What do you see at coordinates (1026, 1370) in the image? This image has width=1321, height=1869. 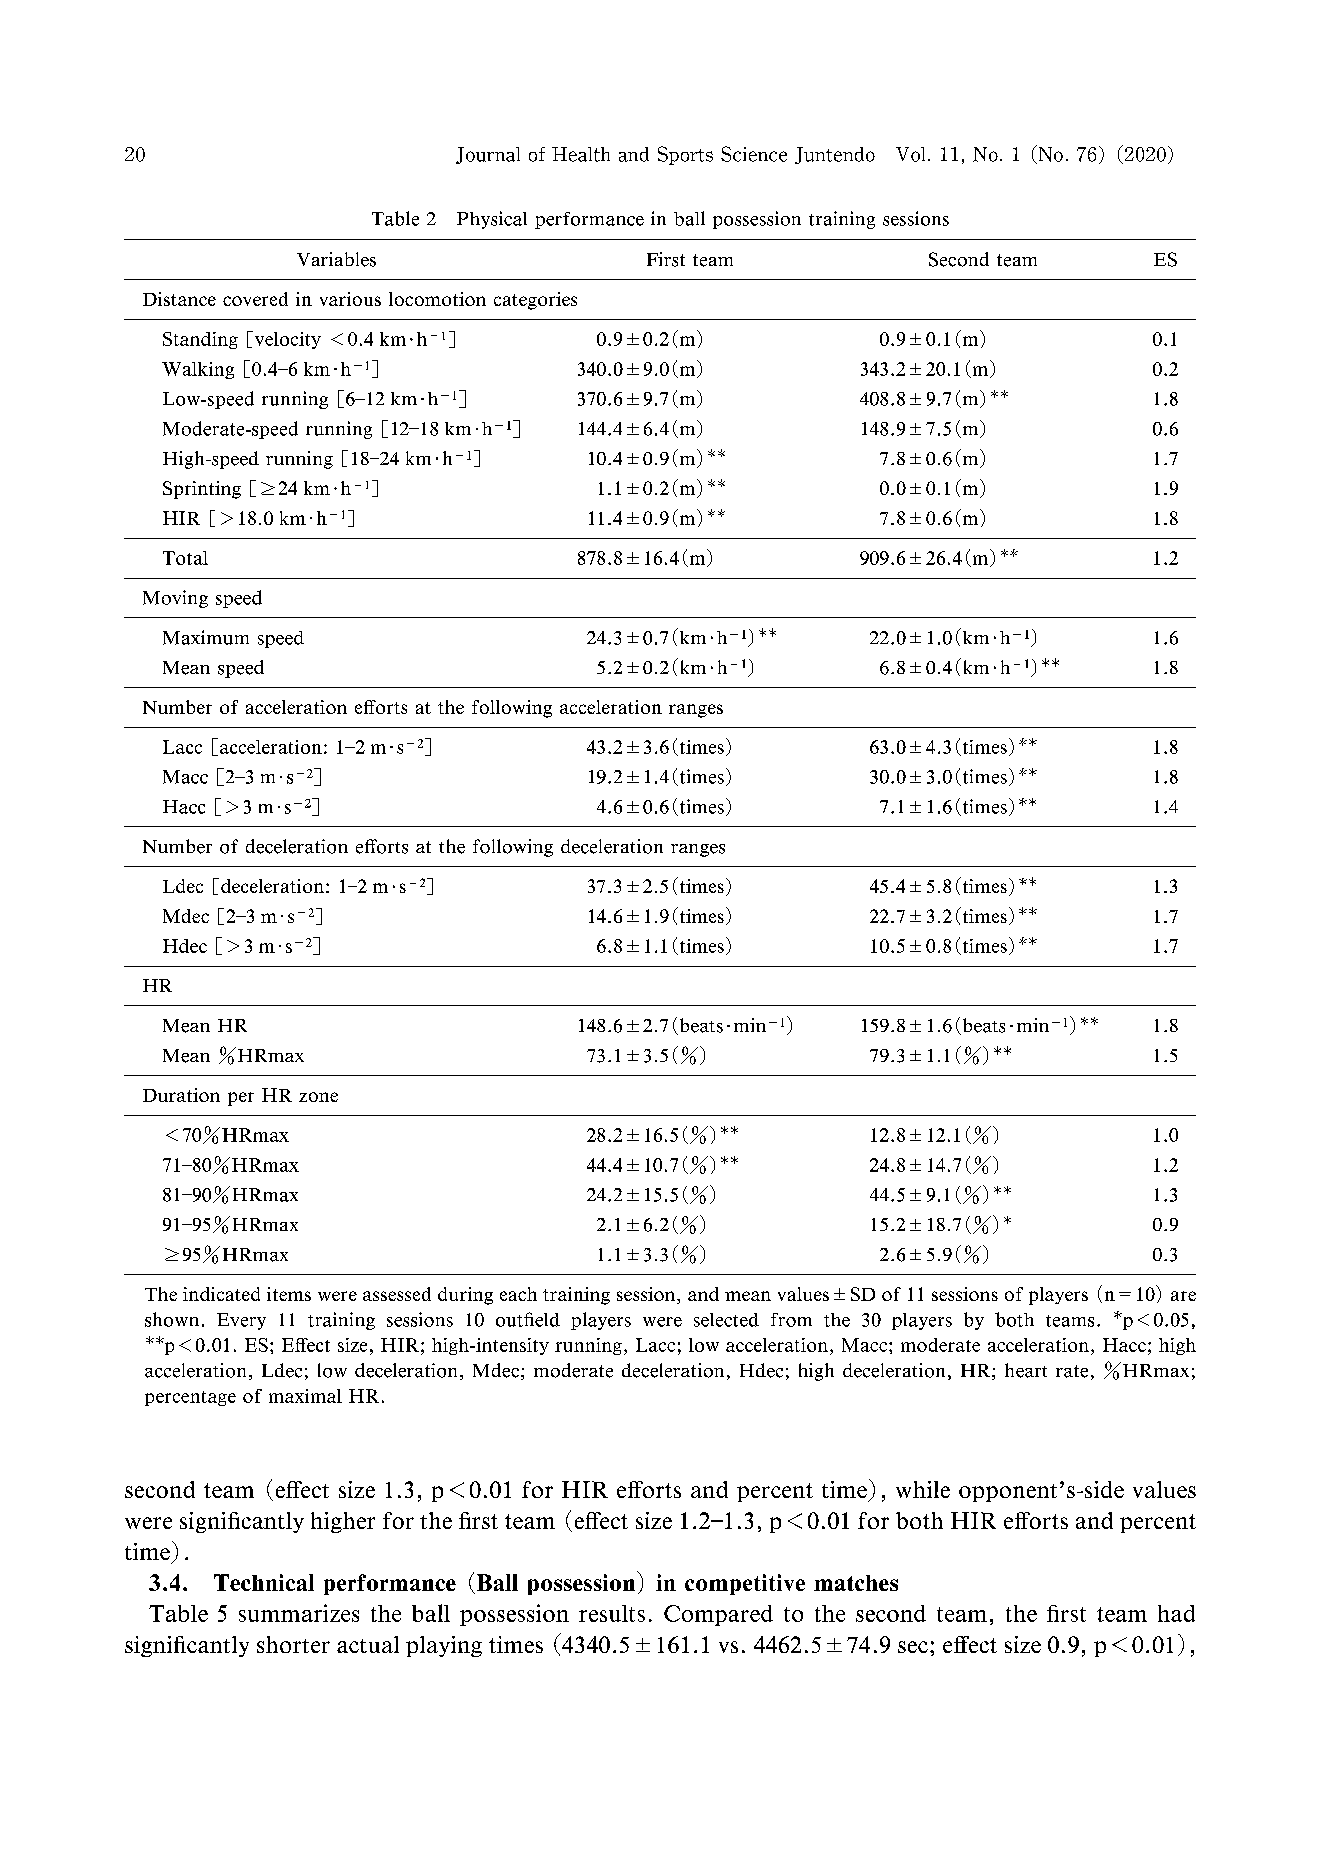 I see `heart` at bounding box center [1026, 1370].
